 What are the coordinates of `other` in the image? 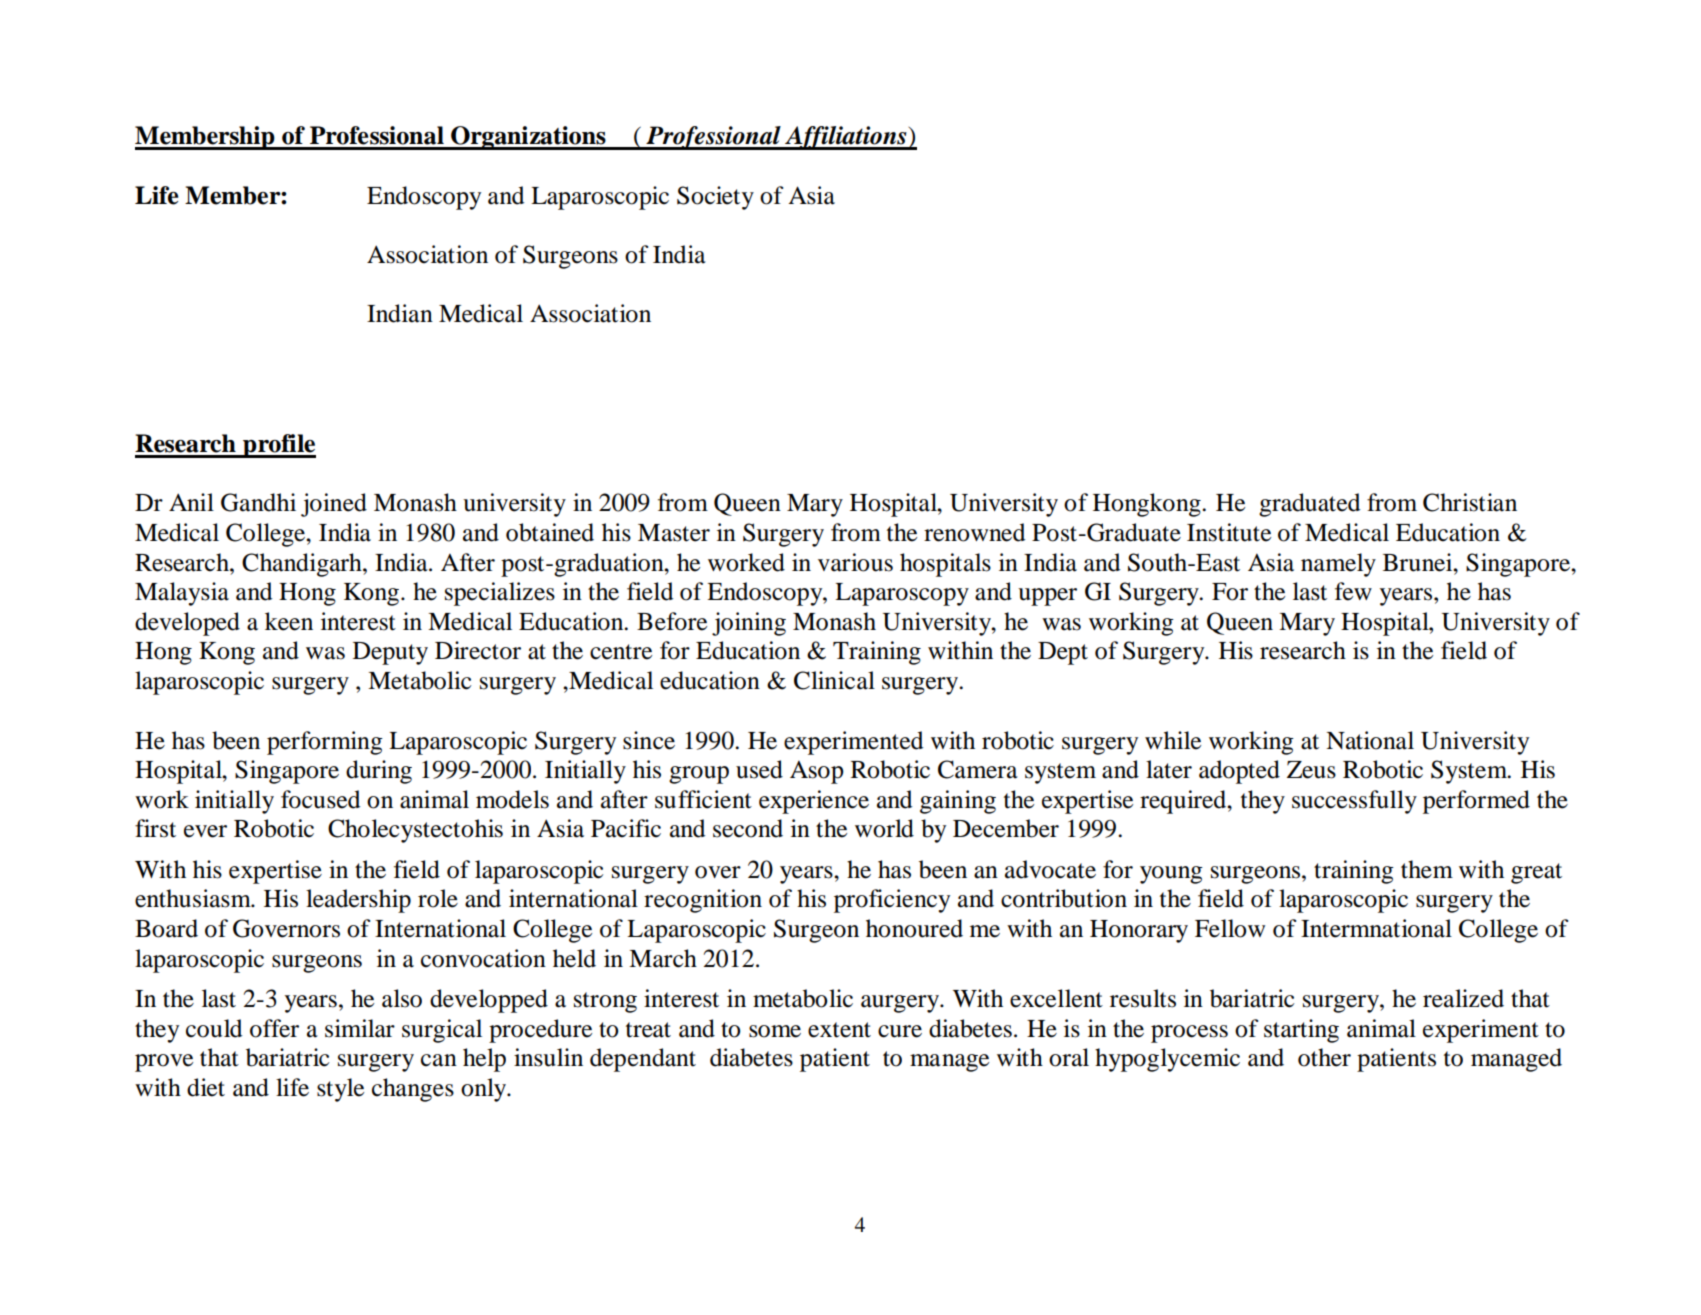 It's located at (1324, 1057).
